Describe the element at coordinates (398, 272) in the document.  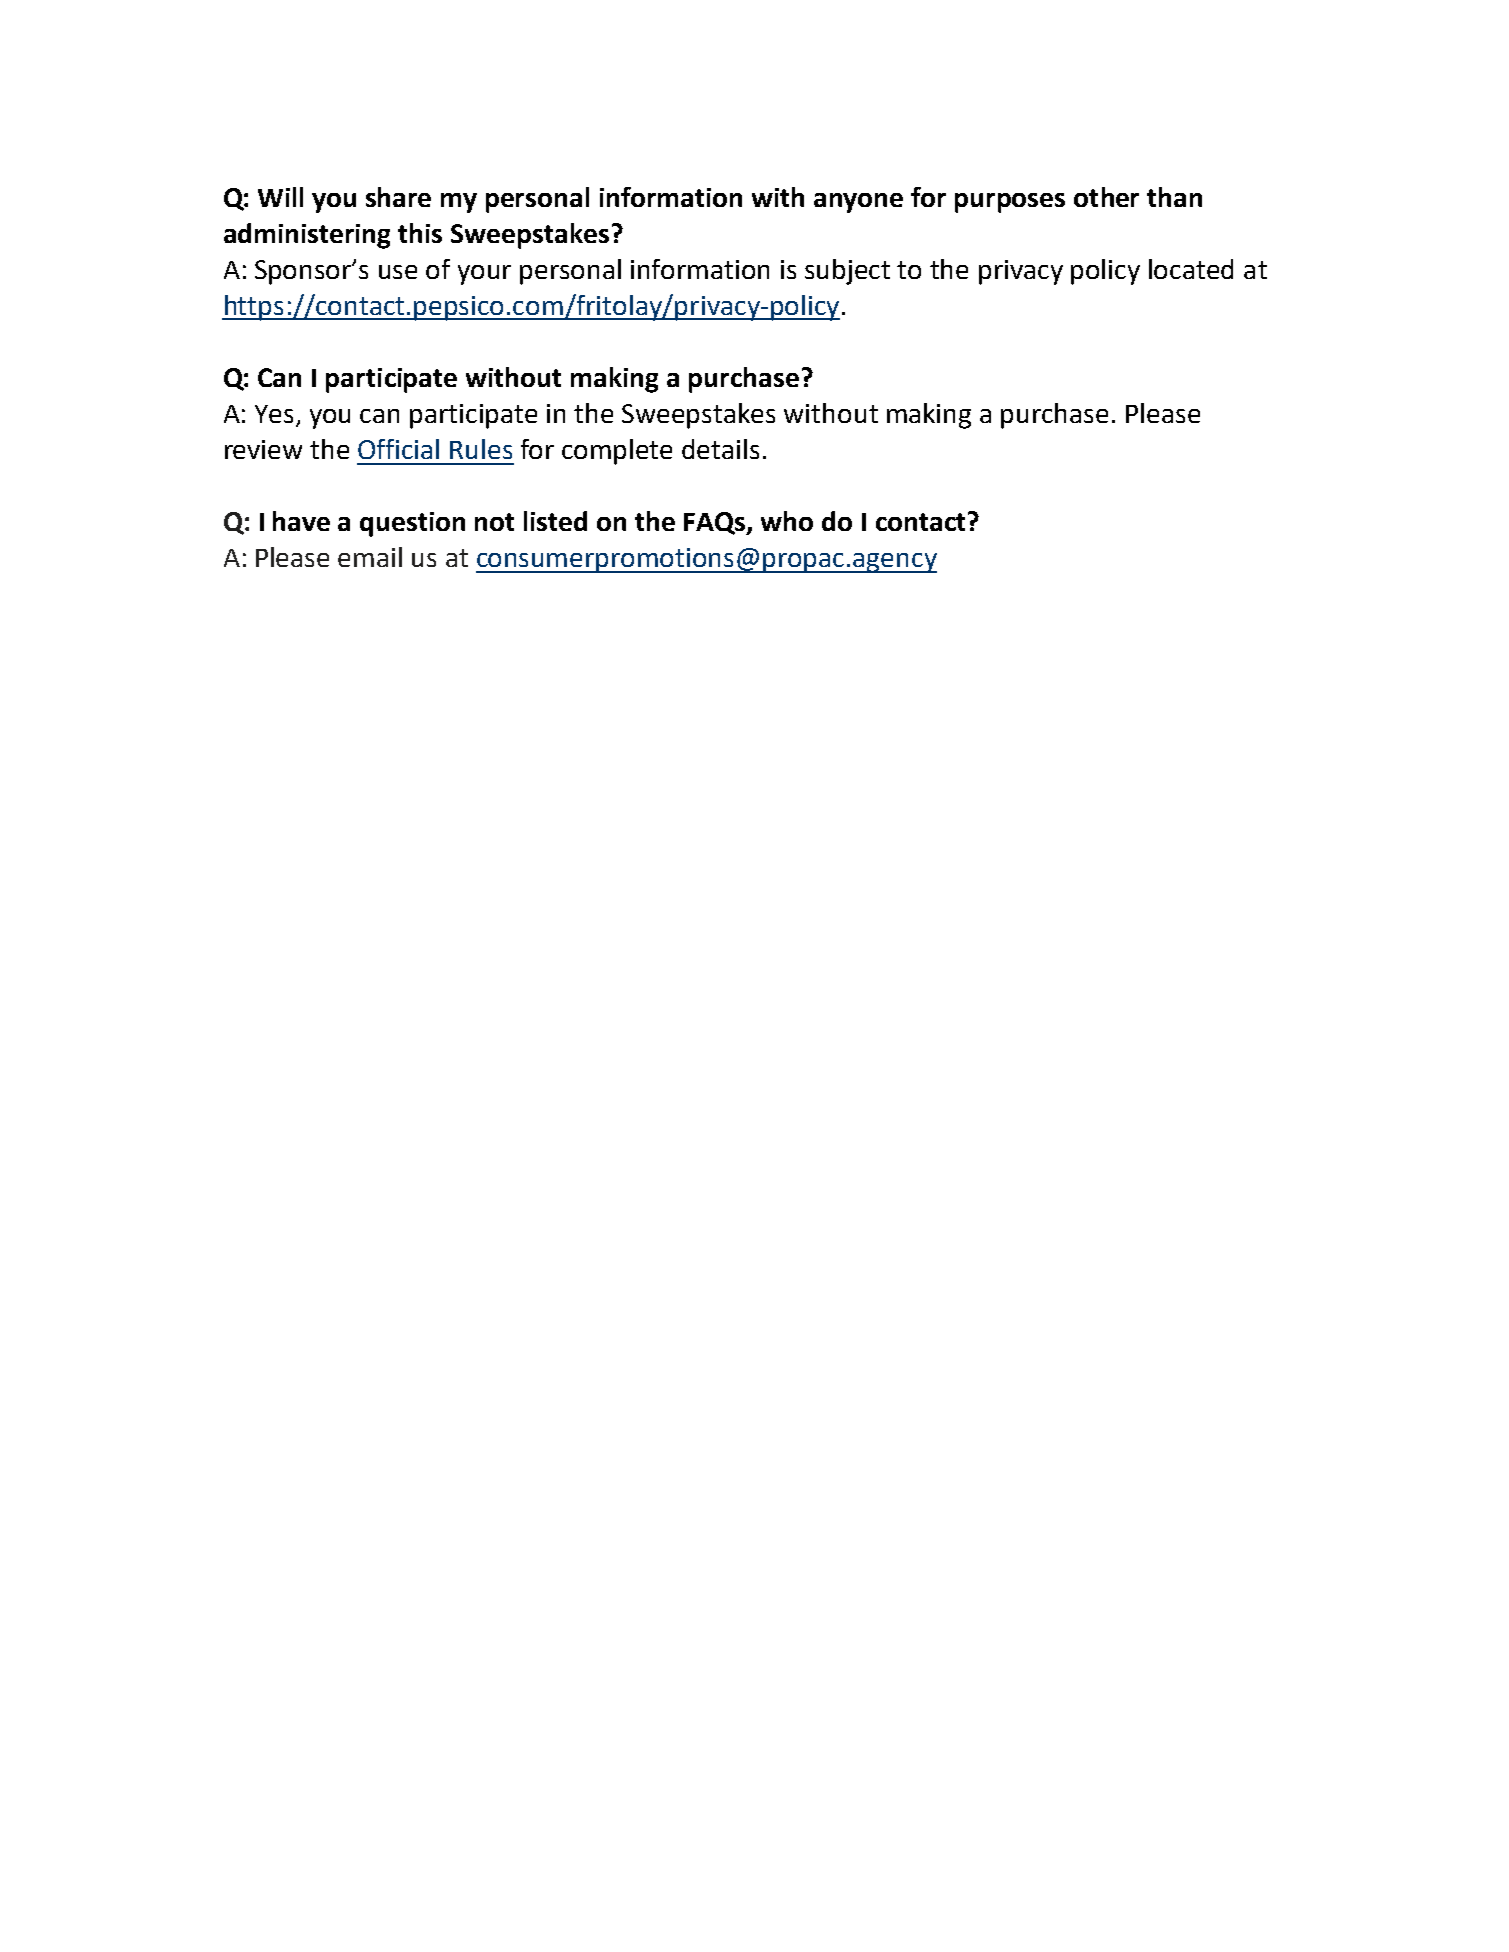
I see `use` at that location.
